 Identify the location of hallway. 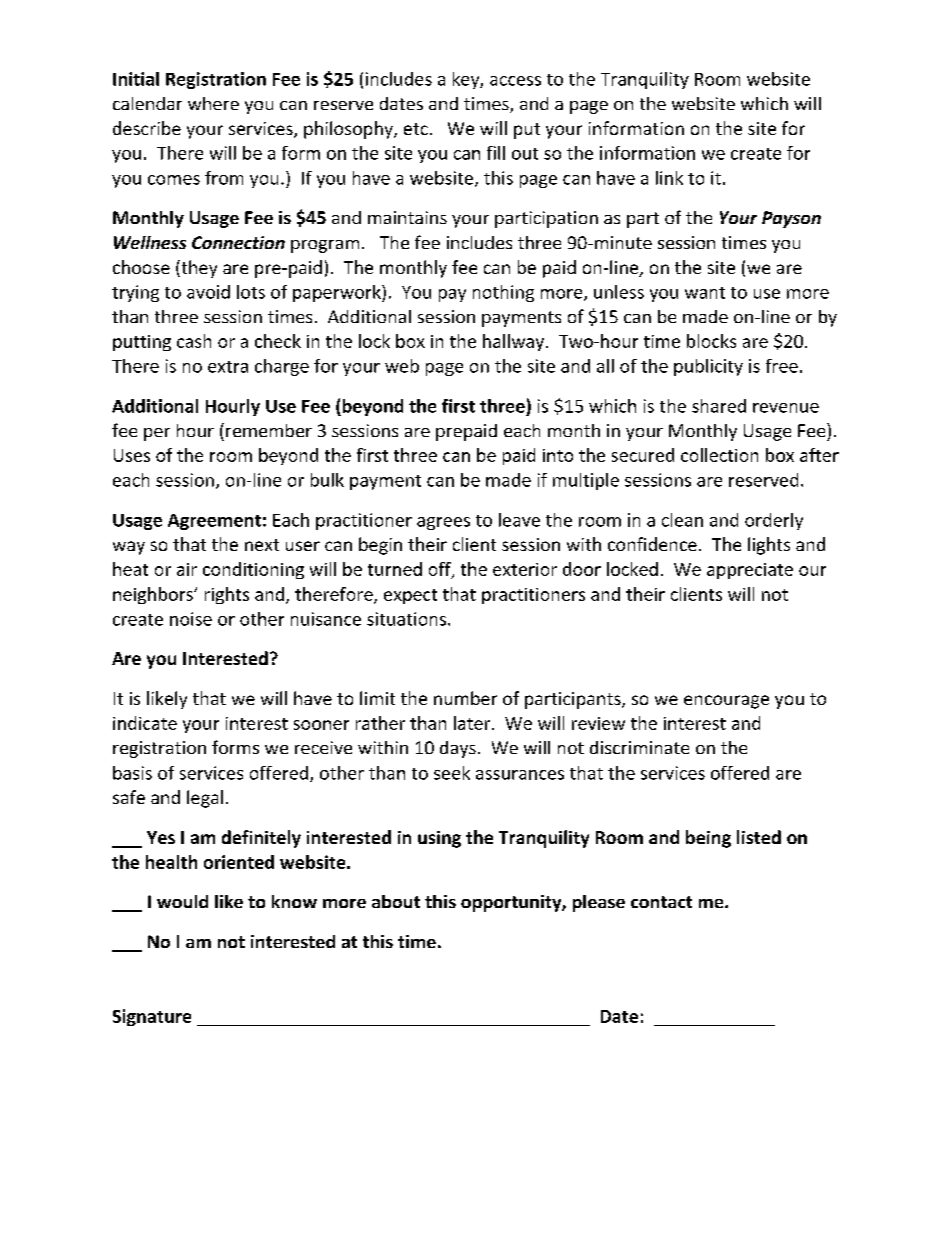
(515, 342).
